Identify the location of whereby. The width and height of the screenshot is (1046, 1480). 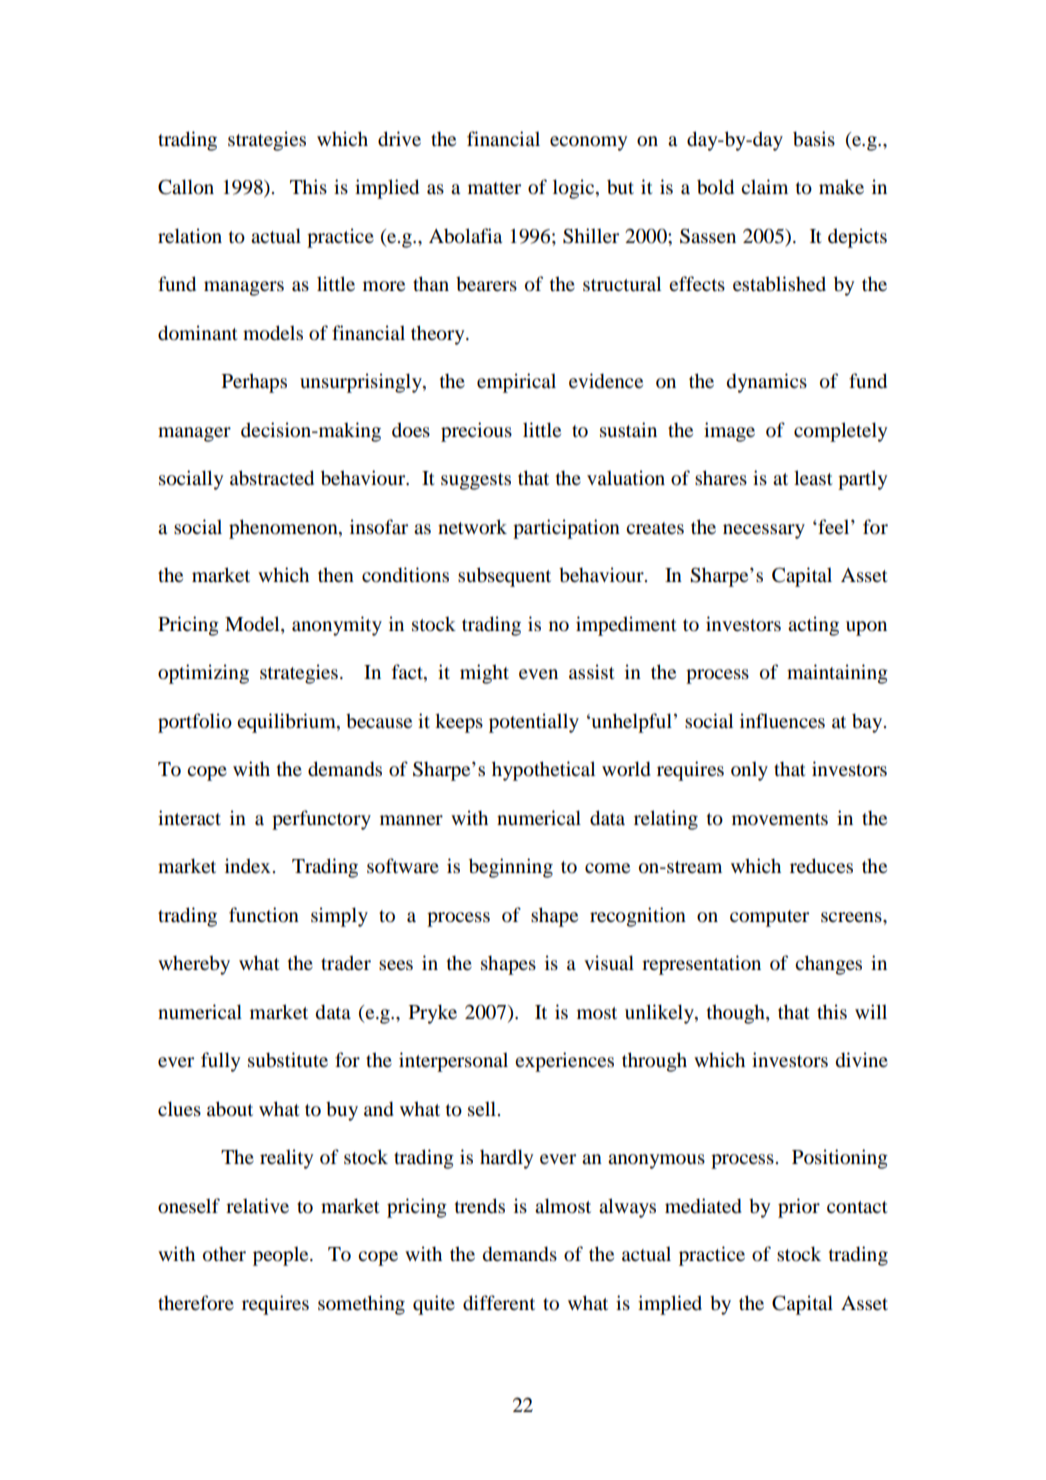
(194, 965).
